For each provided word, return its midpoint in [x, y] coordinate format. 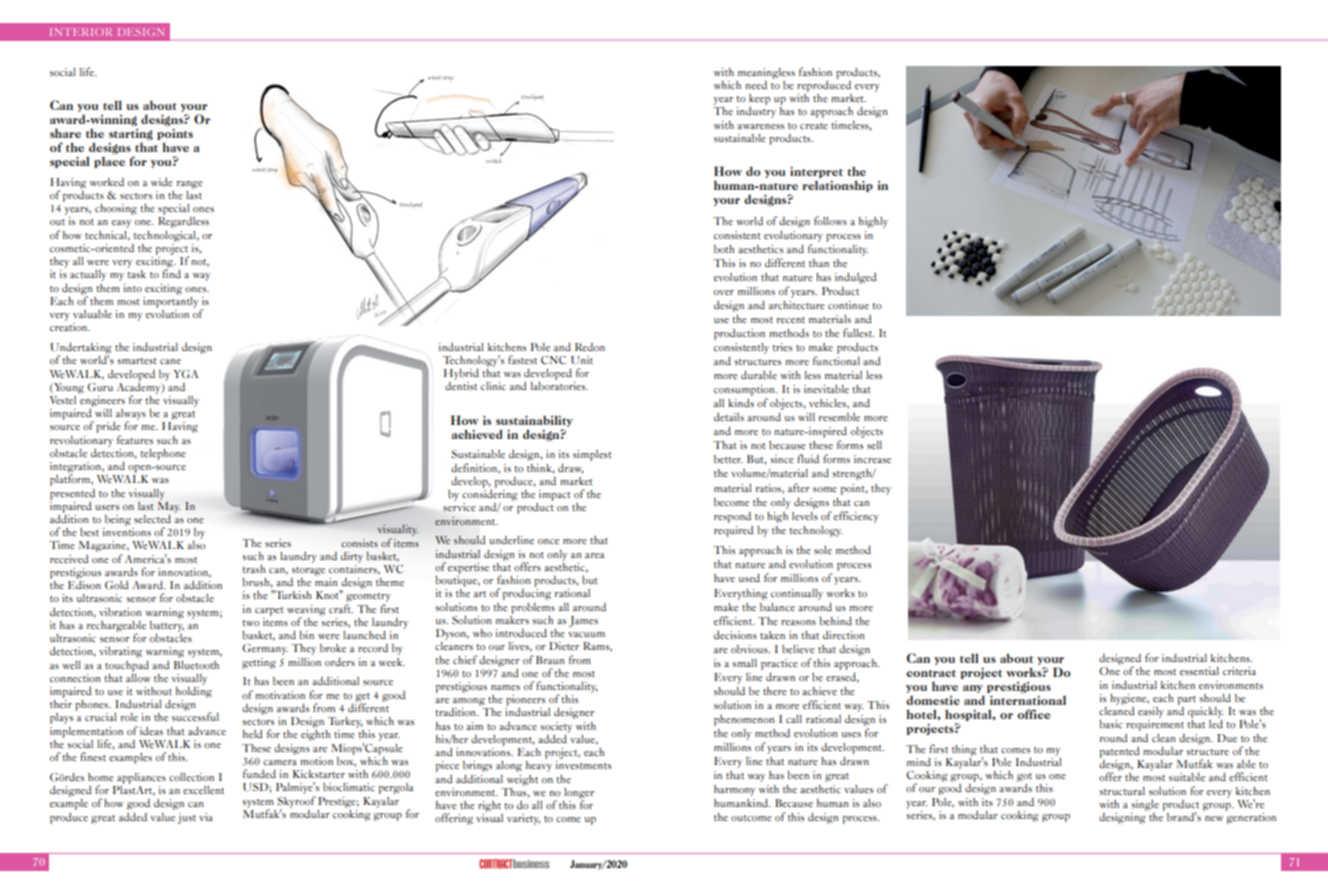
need [756, 85]
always [131, 415]
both [724, 249]
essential [1199, 671]
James [583, 621]
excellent [203, 790]
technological [166, 236]
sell [874, 445]
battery [167, 625]
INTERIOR [81, 32]
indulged [856, 278]
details [729, 417]
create [814, 126]
